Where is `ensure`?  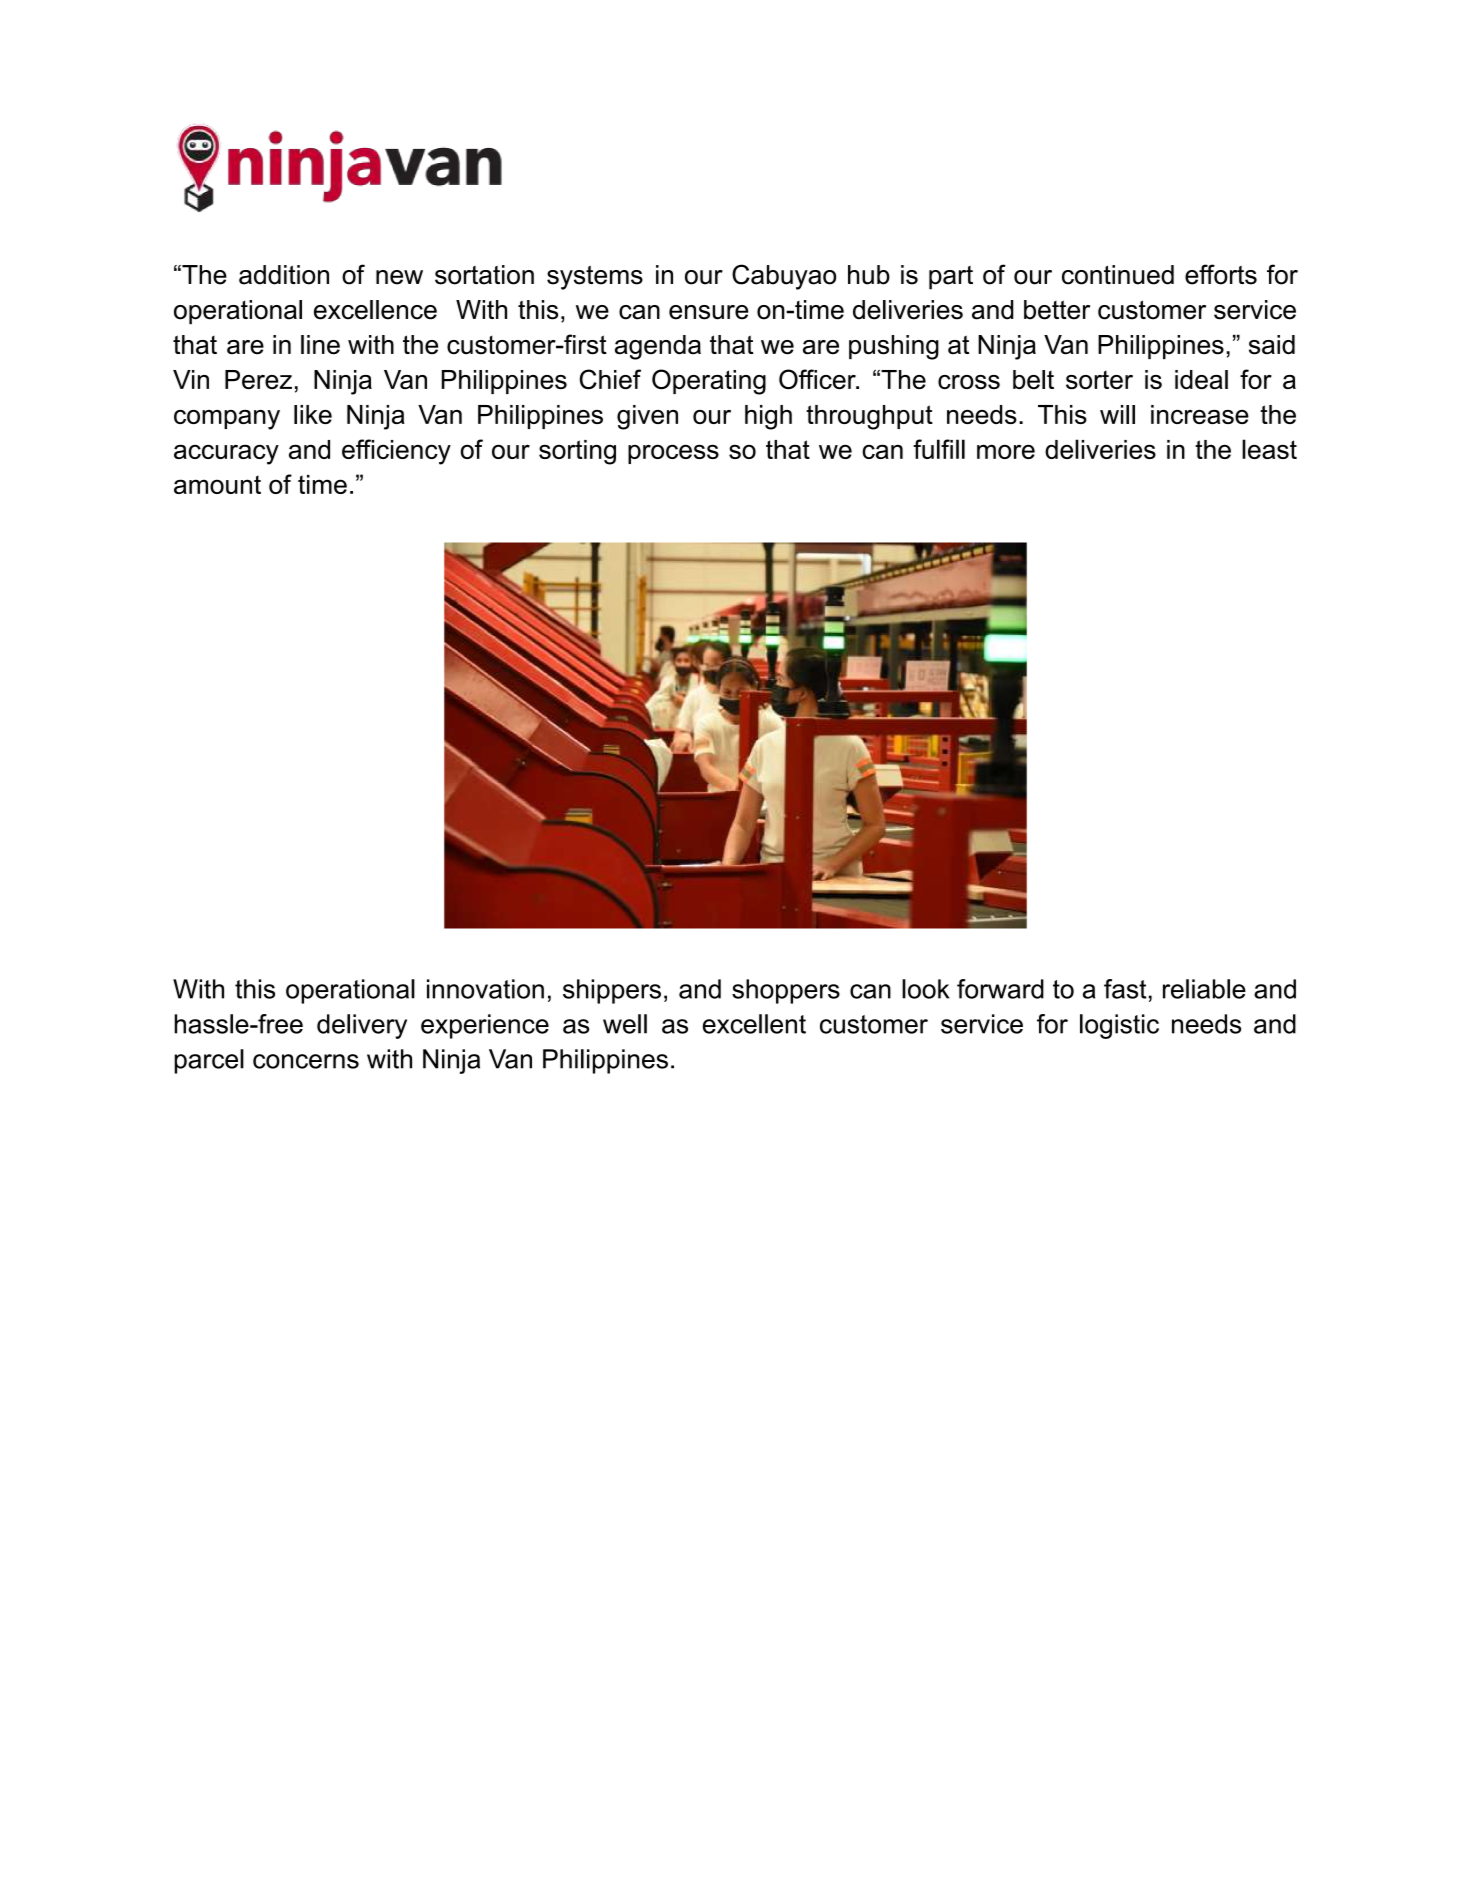 ensure is located at coordinates (708, 312).
